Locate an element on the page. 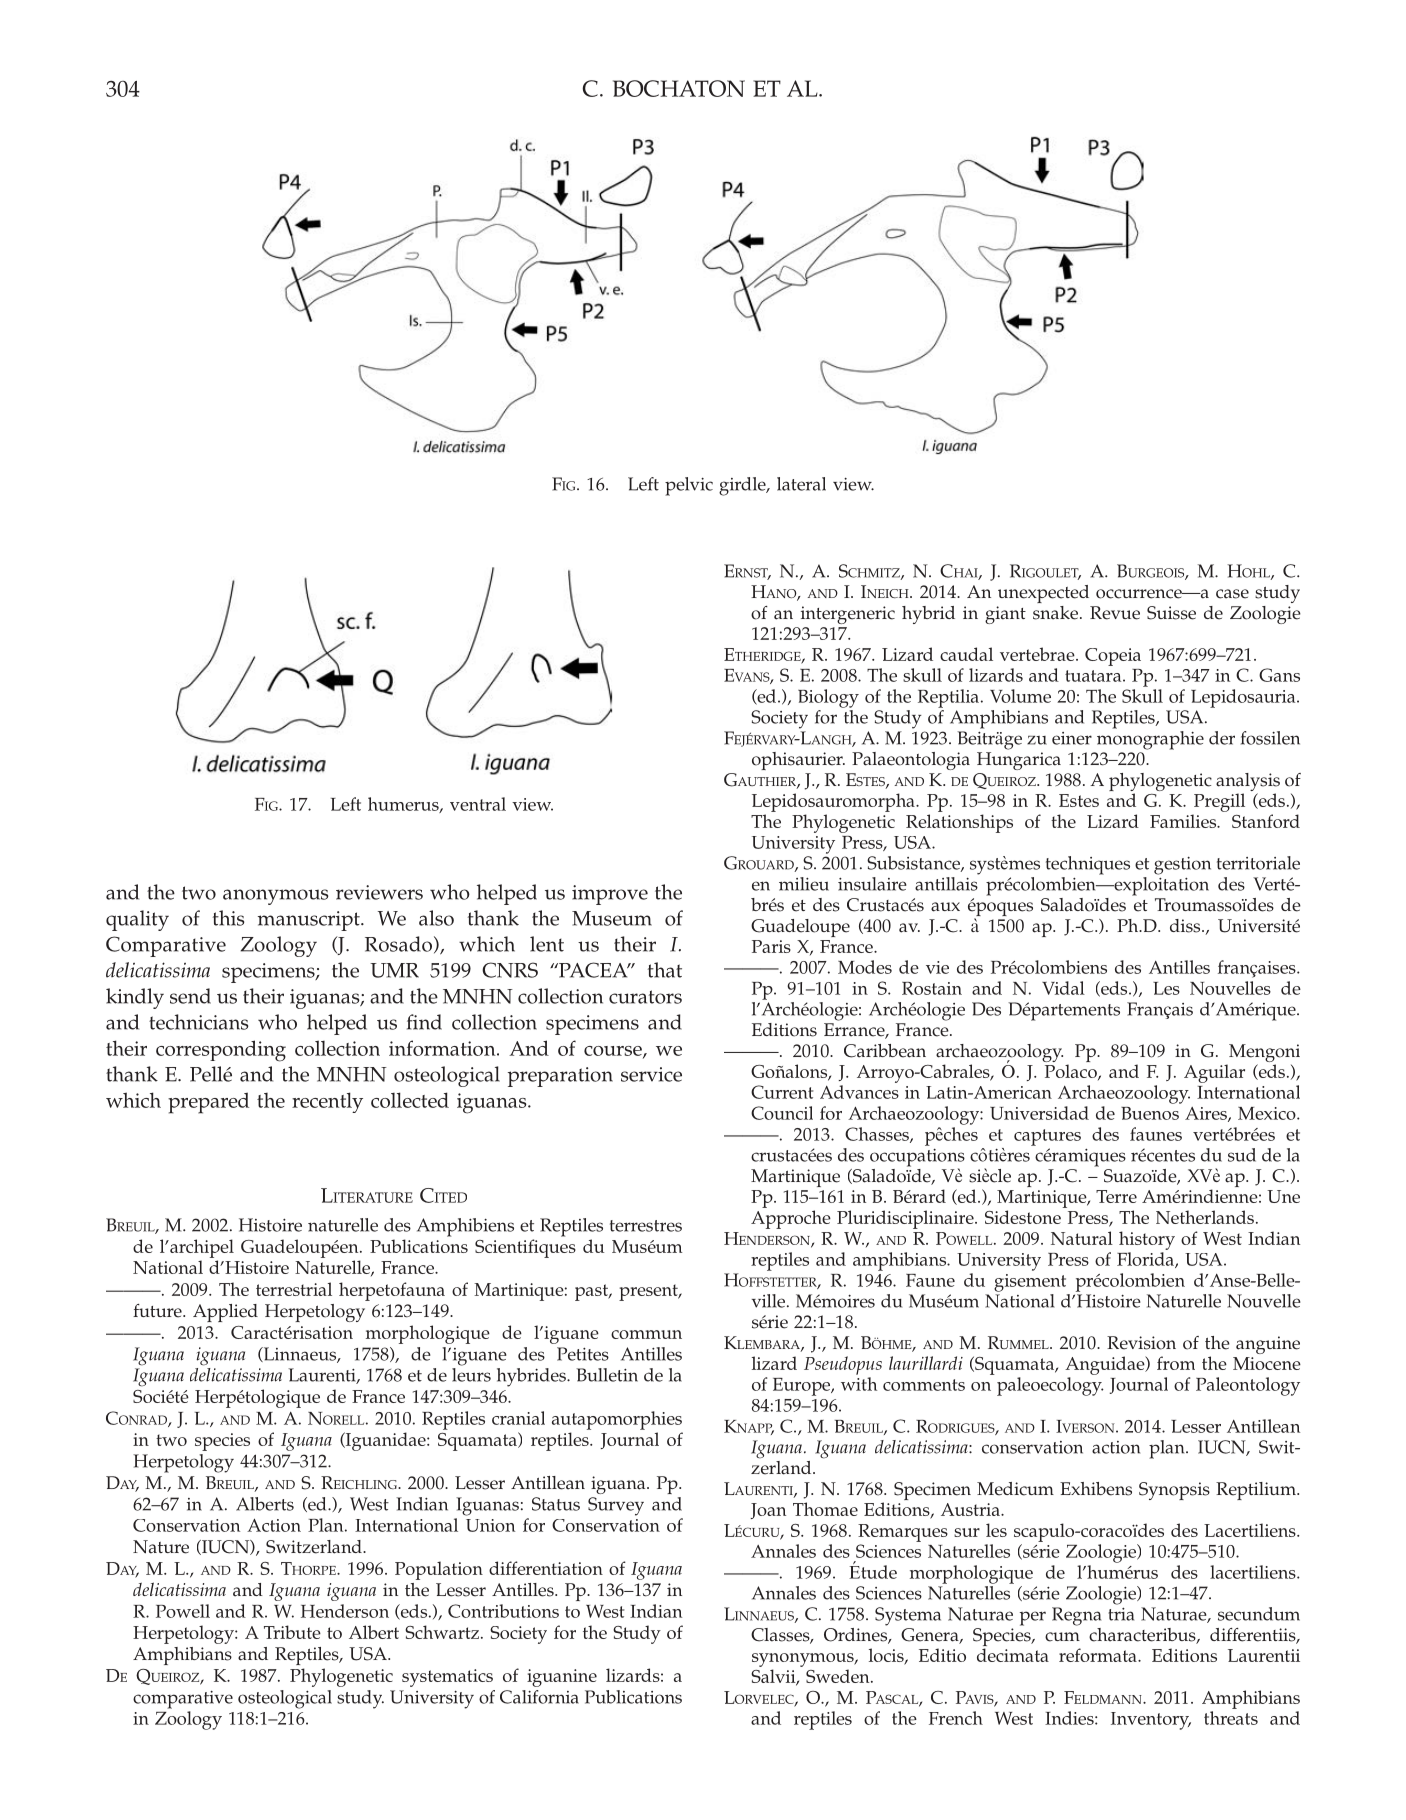  commun is located at coordinates (646, 1334).
